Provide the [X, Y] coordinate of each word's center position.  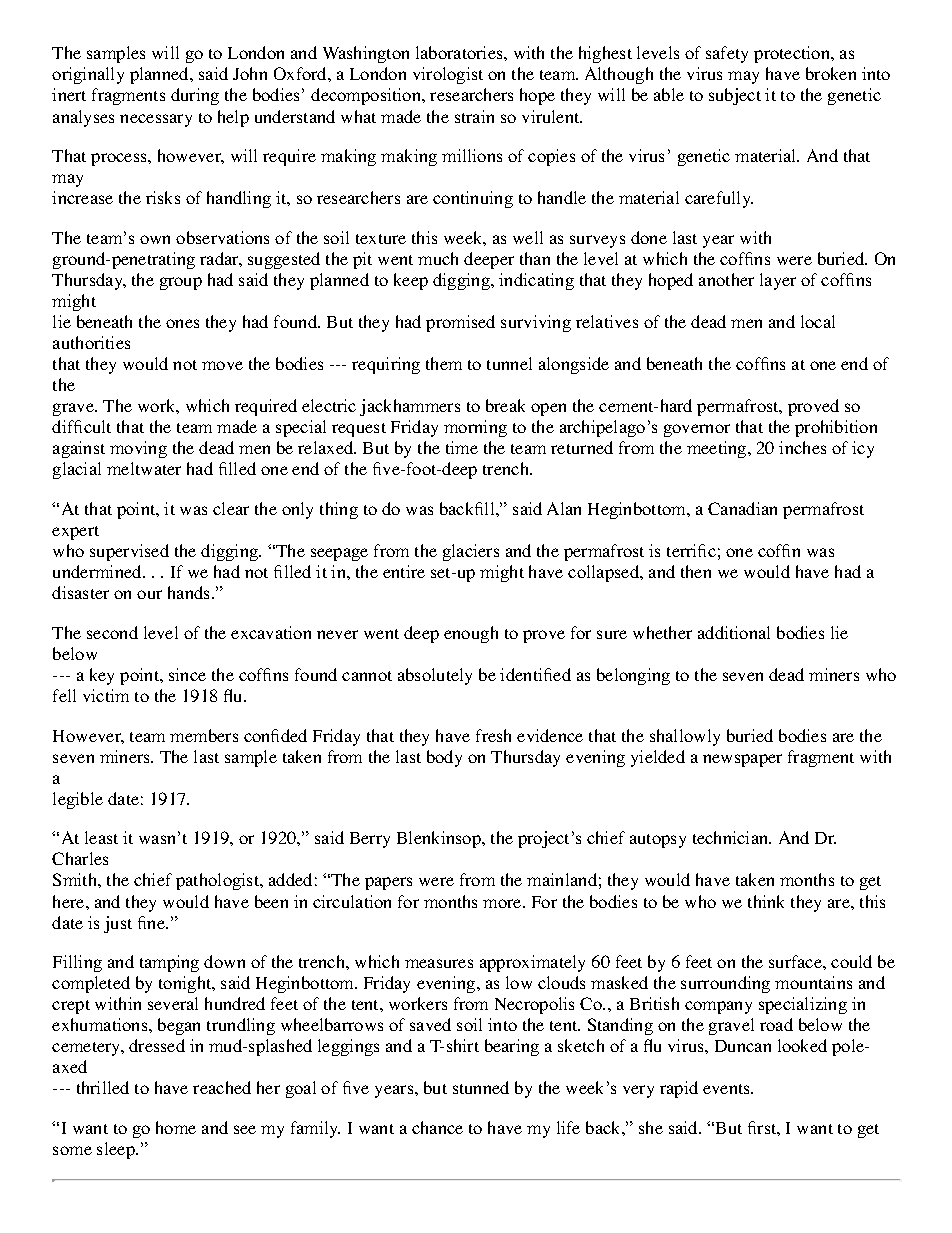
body [444, 758]
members [204, 735]
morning [475, 428]
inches [802, 447]
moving [138, 449]
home [176, 1127]
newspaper [742, 760]
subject [735, 96]
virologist [448, 75]
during [195, 96]
